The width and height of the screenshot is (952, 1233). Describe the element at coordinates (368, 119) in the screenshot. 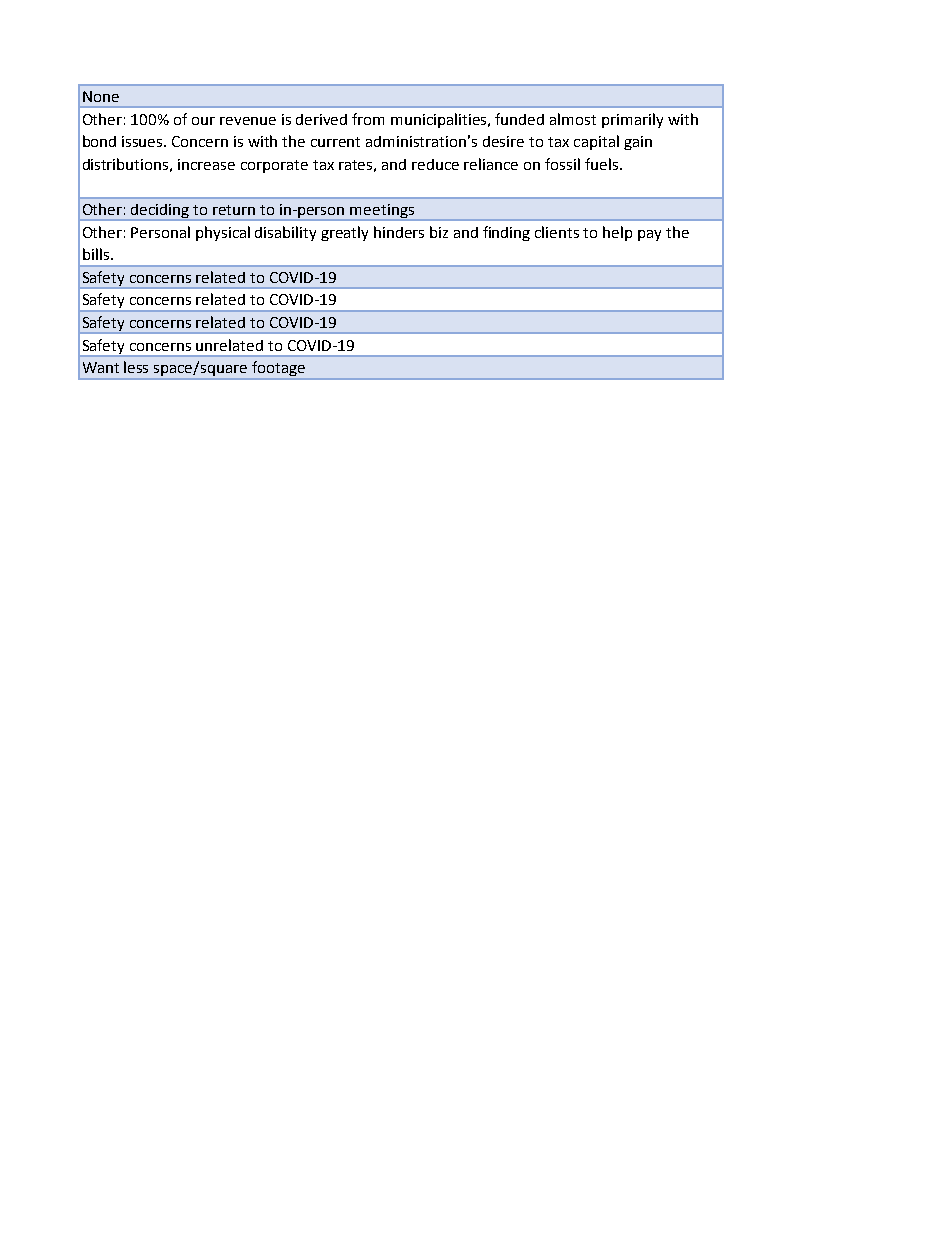

I see `from` at that location.
